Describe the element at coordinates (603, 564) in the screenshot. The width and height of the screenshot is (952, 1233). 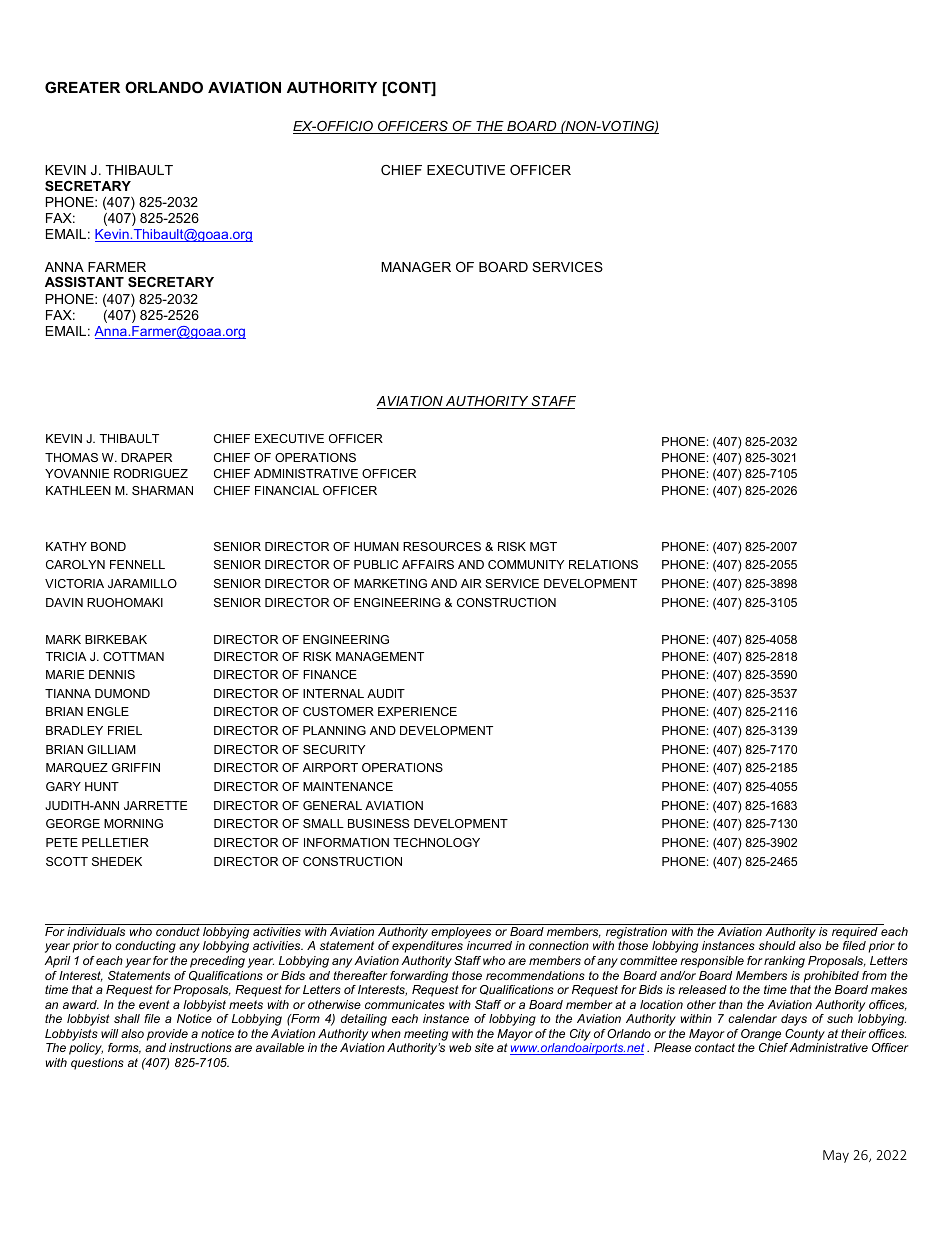
I see `RELATIONS` at that location.
